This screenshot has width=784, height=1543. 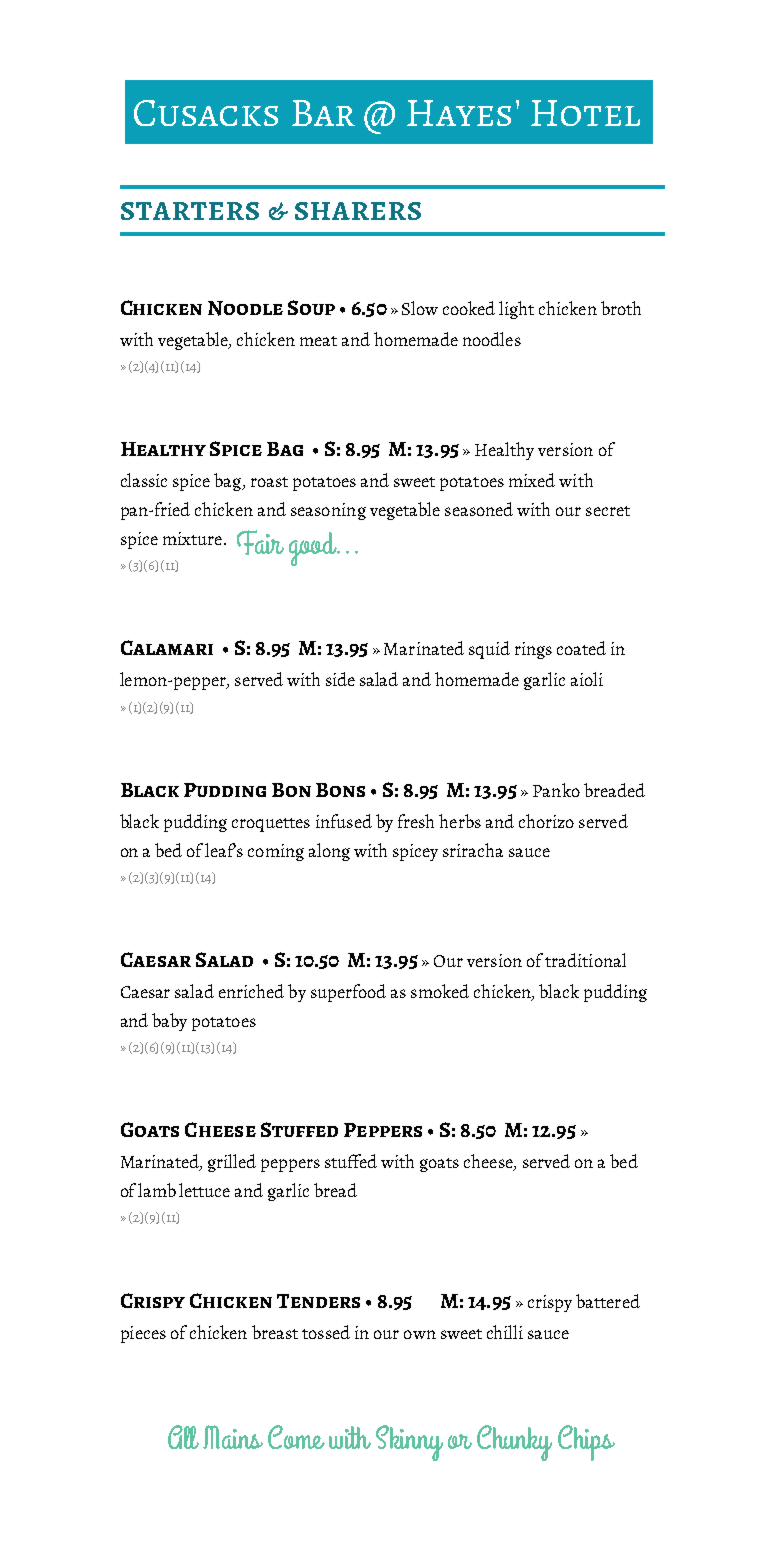 I want to click on Skinny, so click(x=409, y=1443).
